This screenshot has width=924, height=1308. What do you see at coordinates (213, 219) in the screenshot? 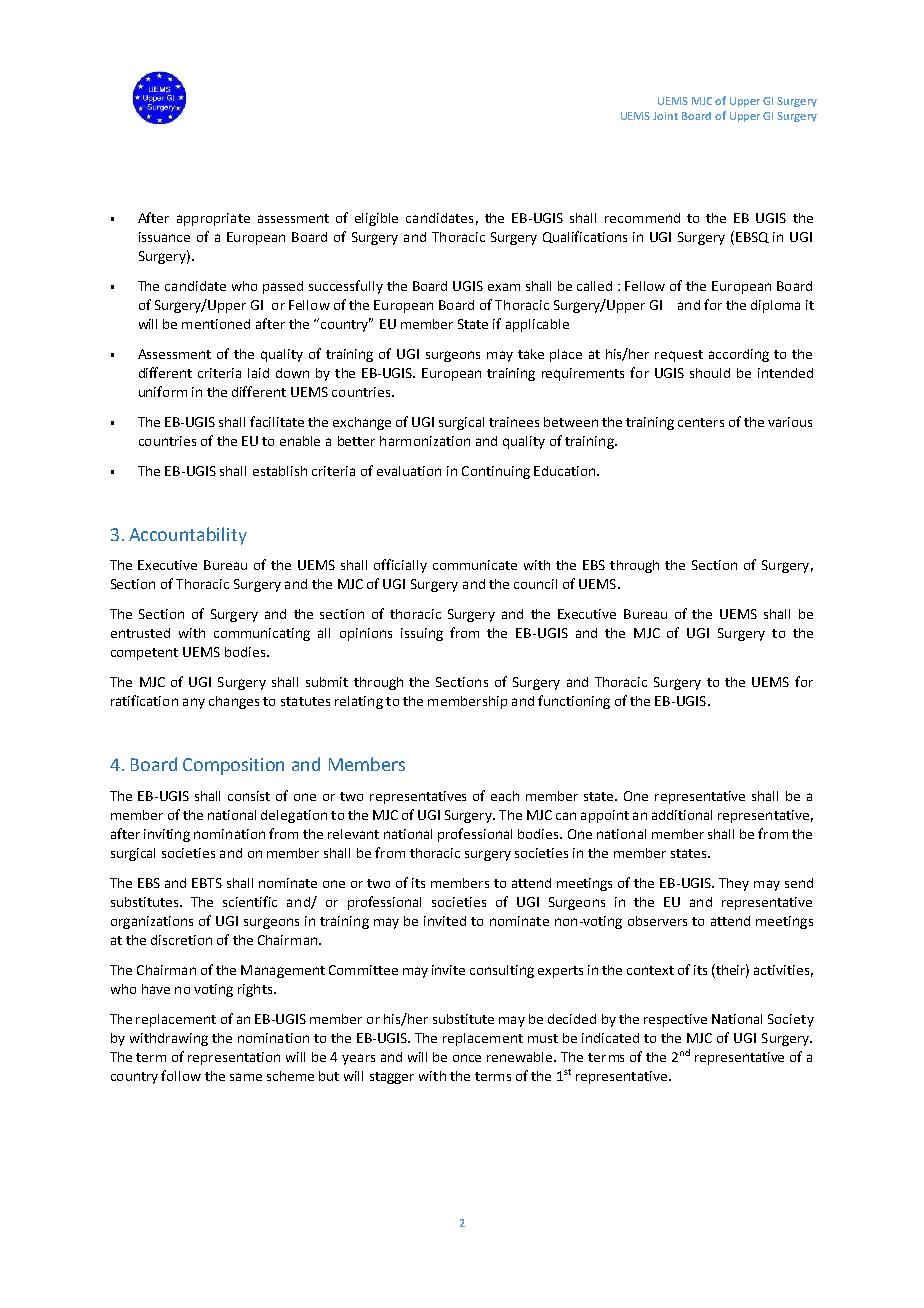
I see `appropriate` at bounding box center [213, 219].
